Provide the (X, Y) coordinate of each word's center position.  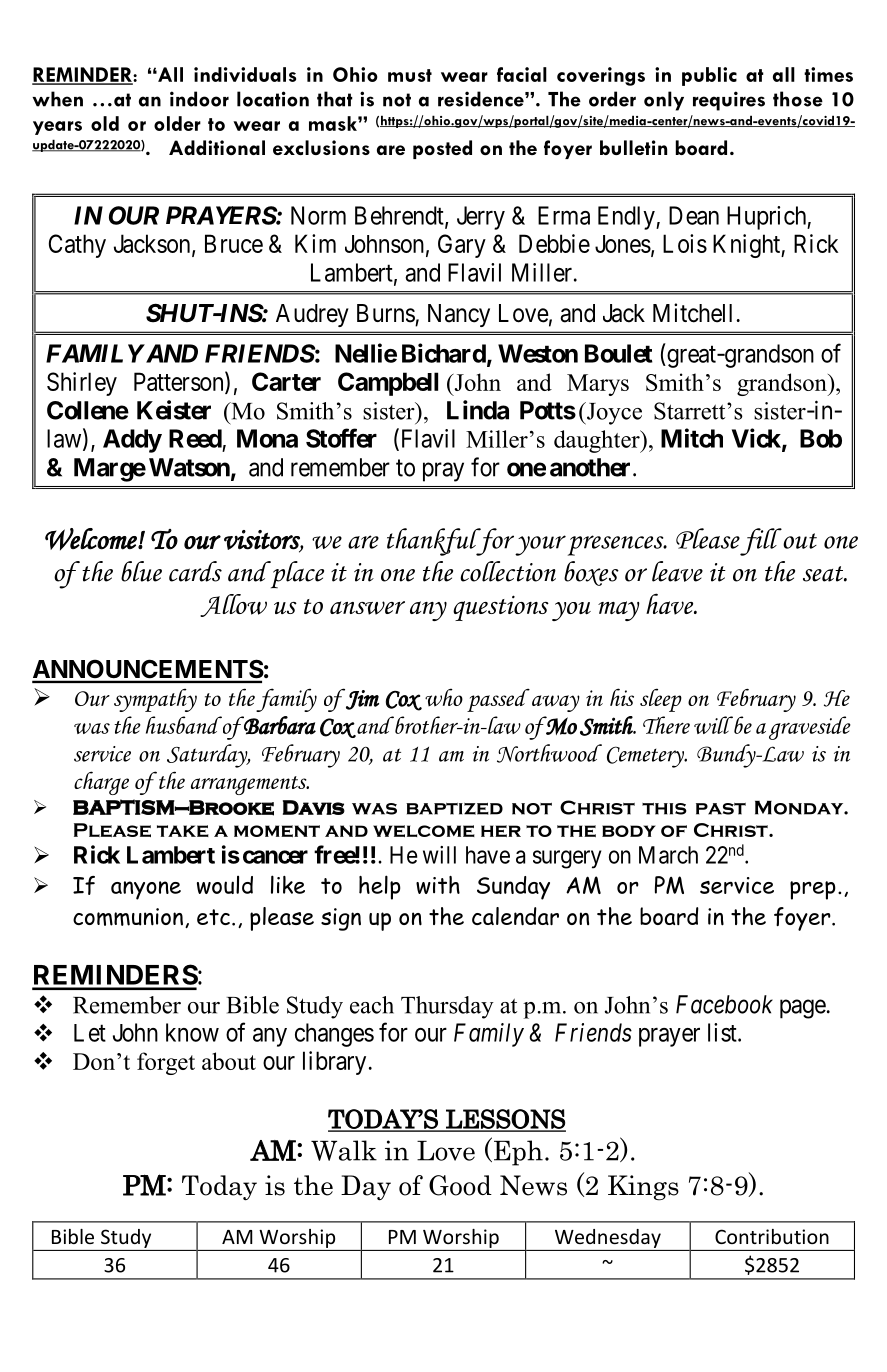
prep (813, 890)
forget (166, 1063)
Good (460, 1185)
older (177, 123)
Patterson (180, 382)
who (444, 697)
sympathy (155, 700)
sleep (661, 700)
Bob (821, 438)
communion (128, 917)
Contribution (772, 1236)
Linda (478, 410)
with (438, 885)
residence (482, 99)
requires (729, 101)
